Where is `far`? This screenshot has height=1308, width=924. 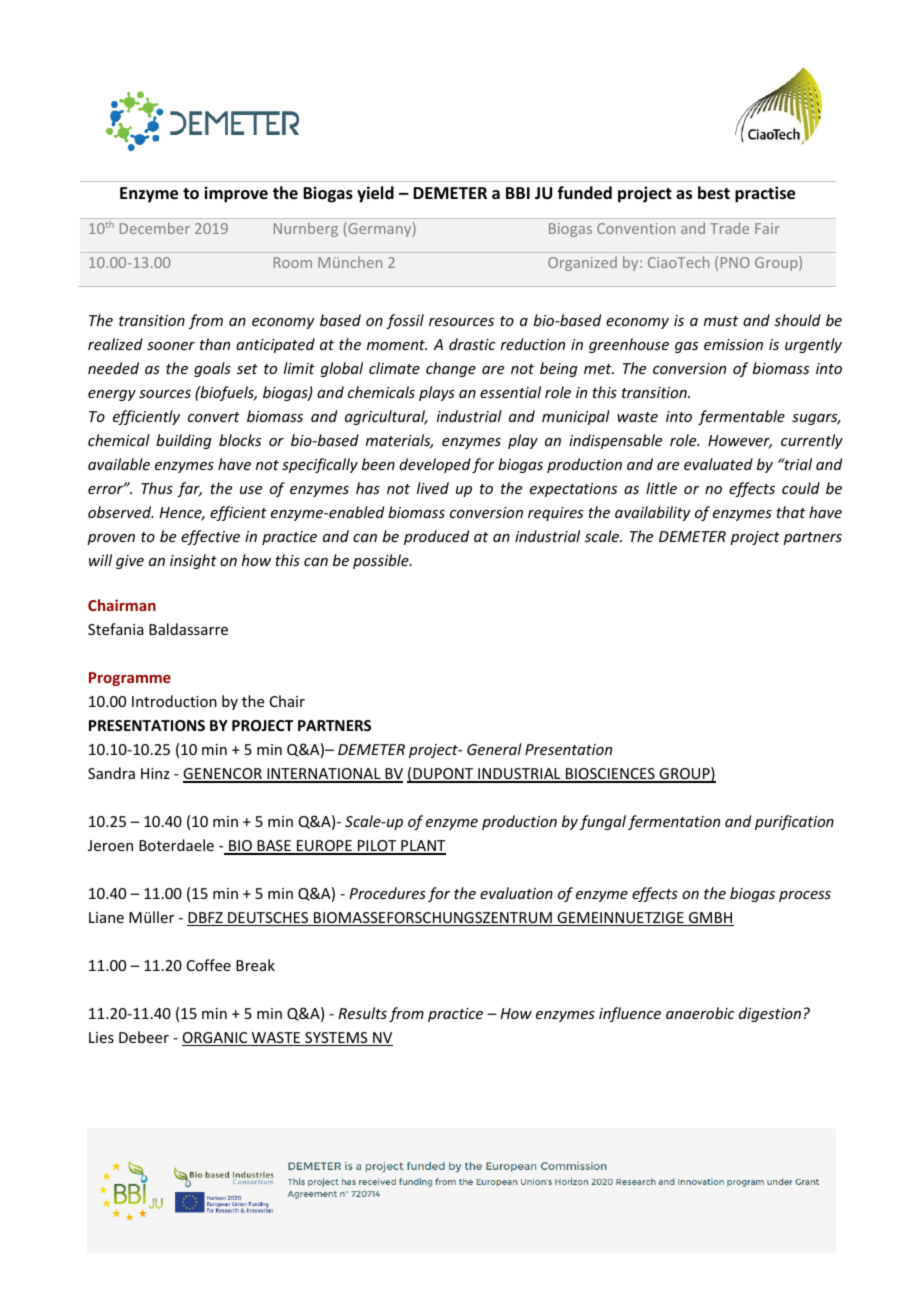
far is located at coordinates (189, 489).
